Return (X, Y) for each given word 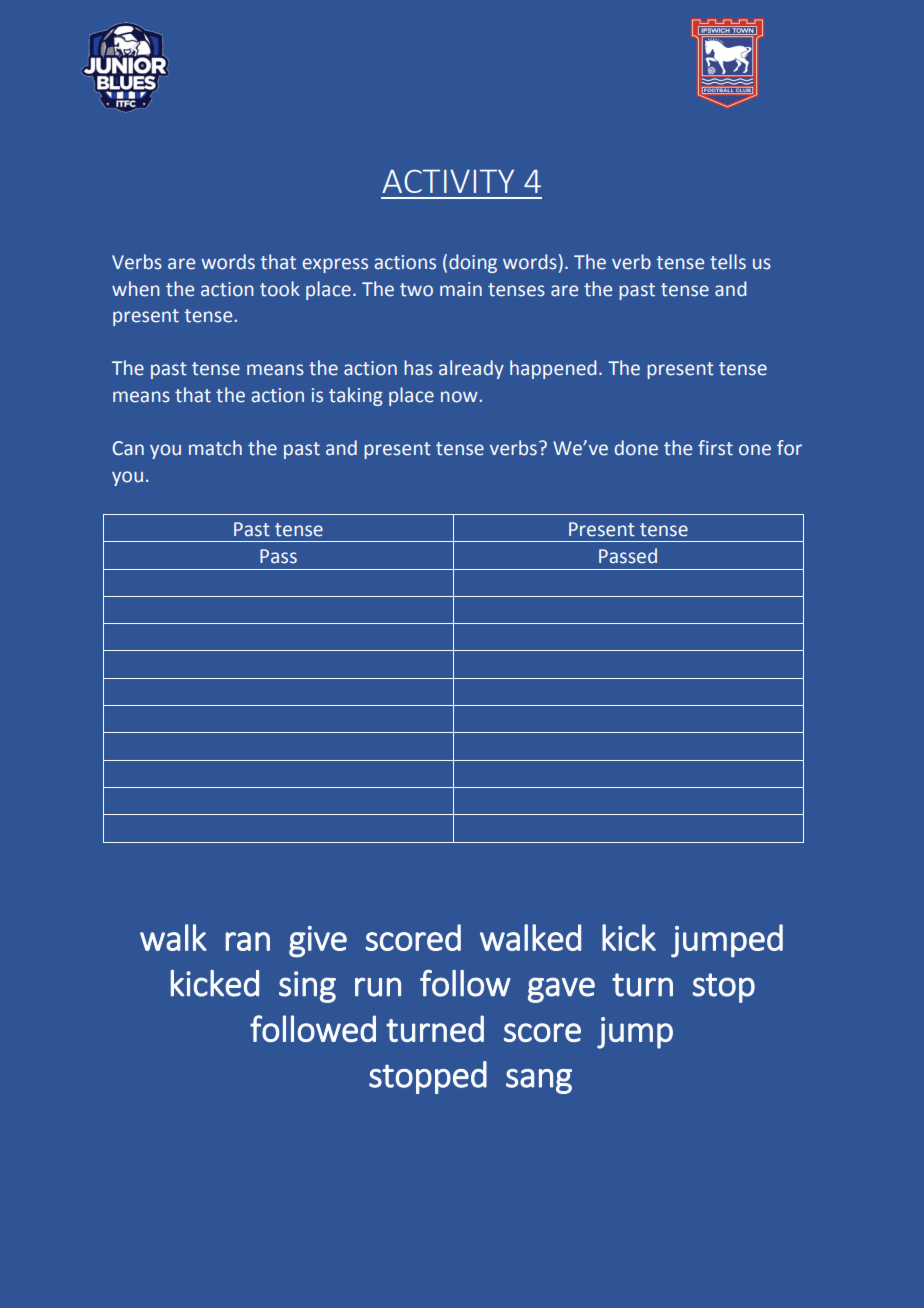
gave (561, 990)
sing (307, 987)
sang (539, 1081)
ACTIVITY (448, 181)
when (136, 289)
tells (728, 262)
